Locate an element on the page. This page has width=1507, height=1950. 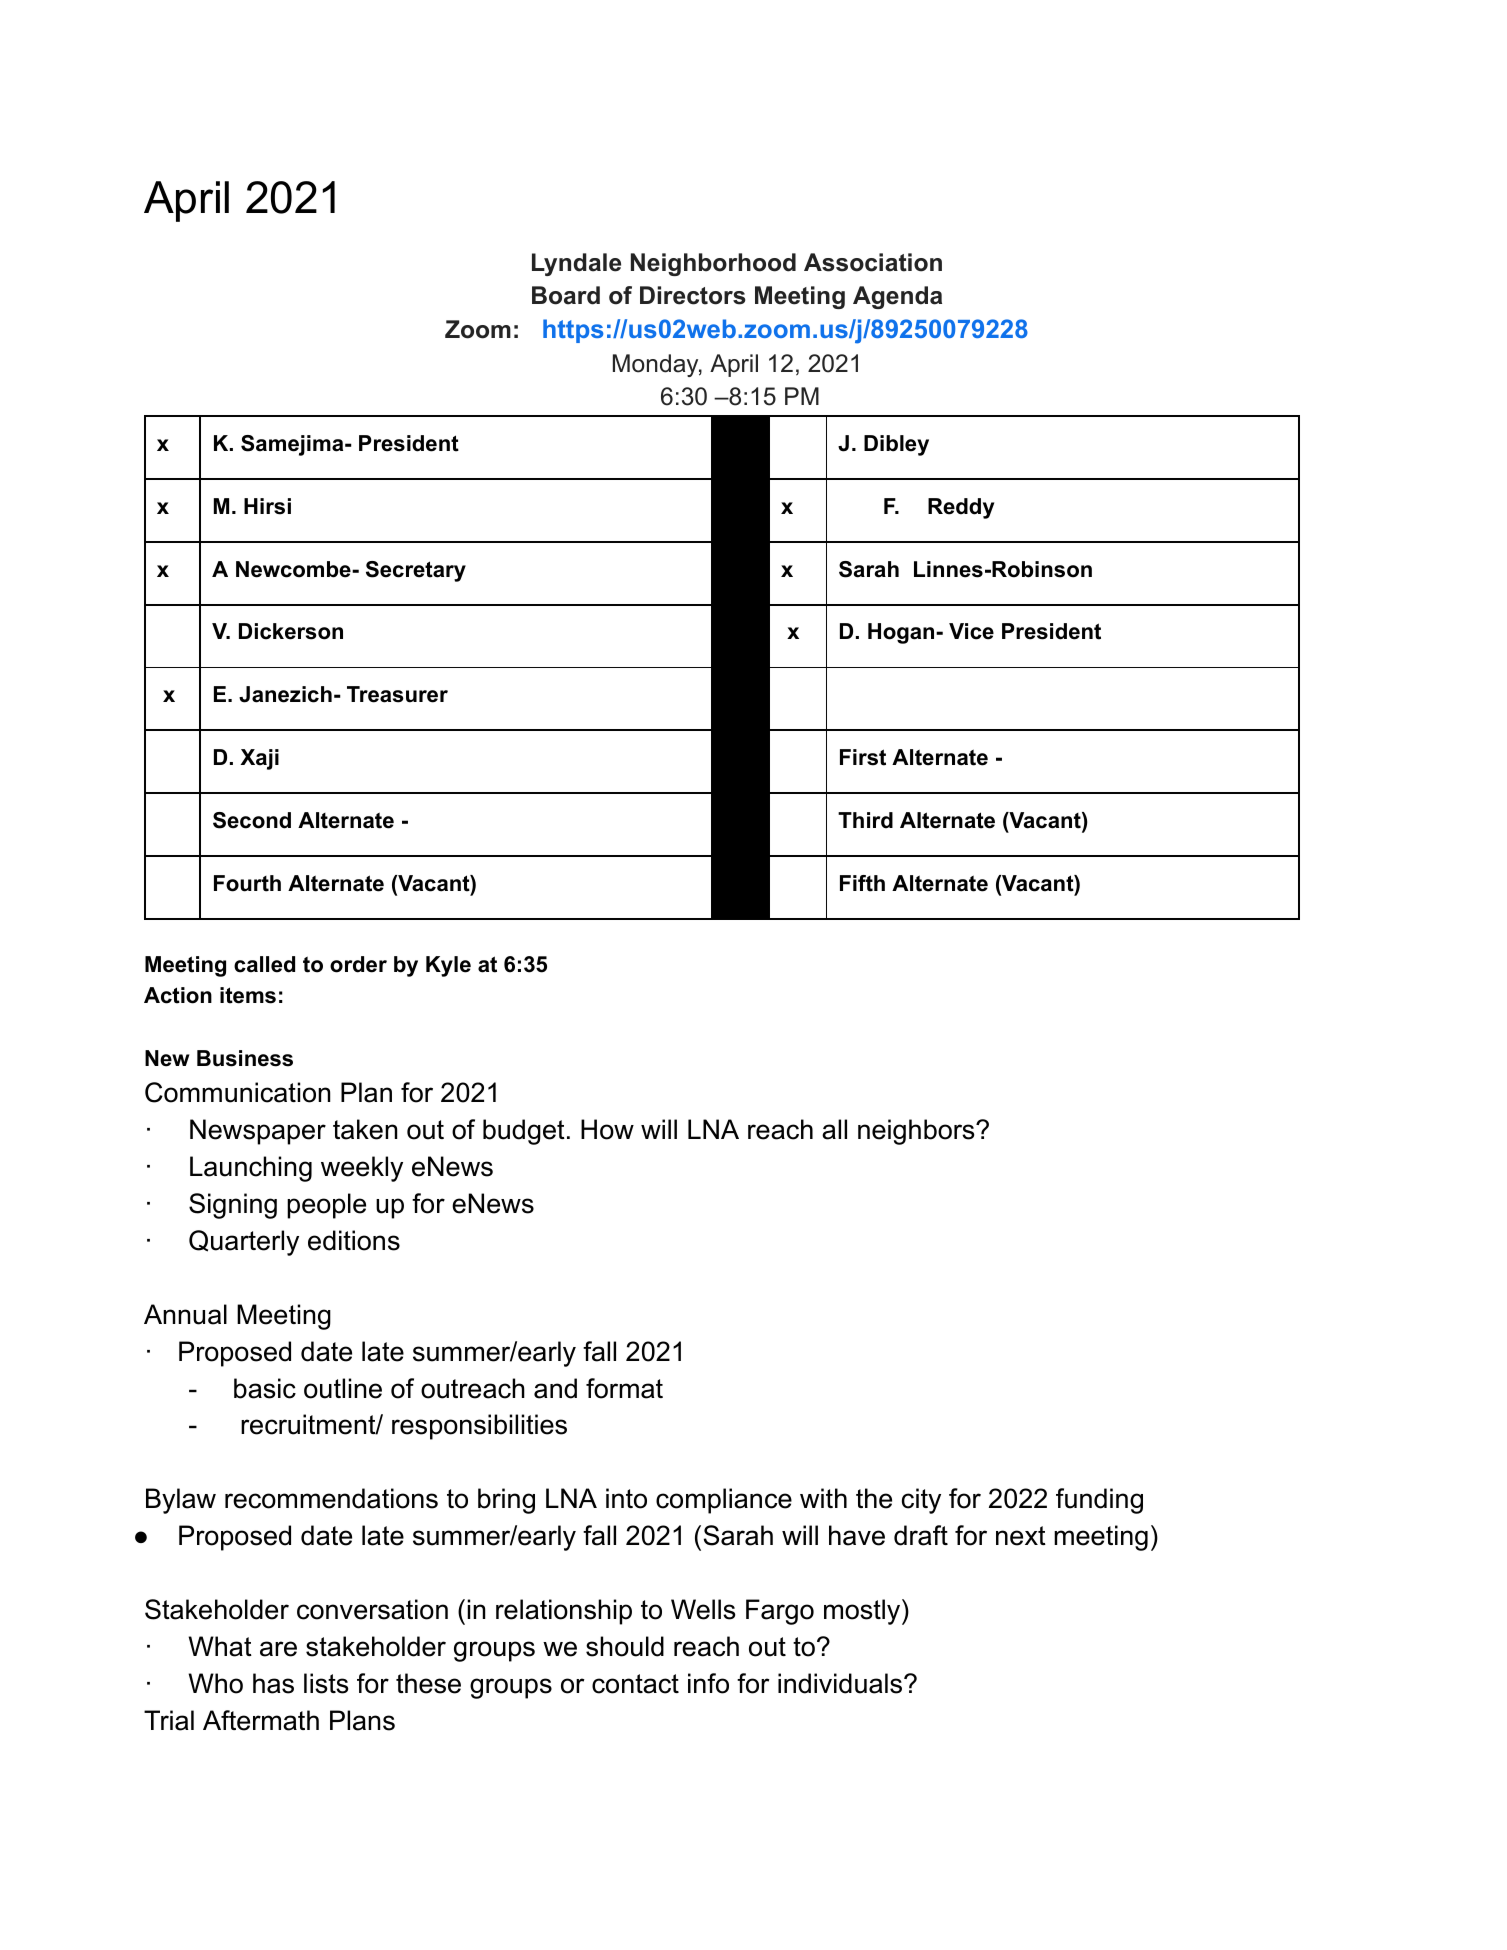
Dickerson is located at coordinates (291, 631).
